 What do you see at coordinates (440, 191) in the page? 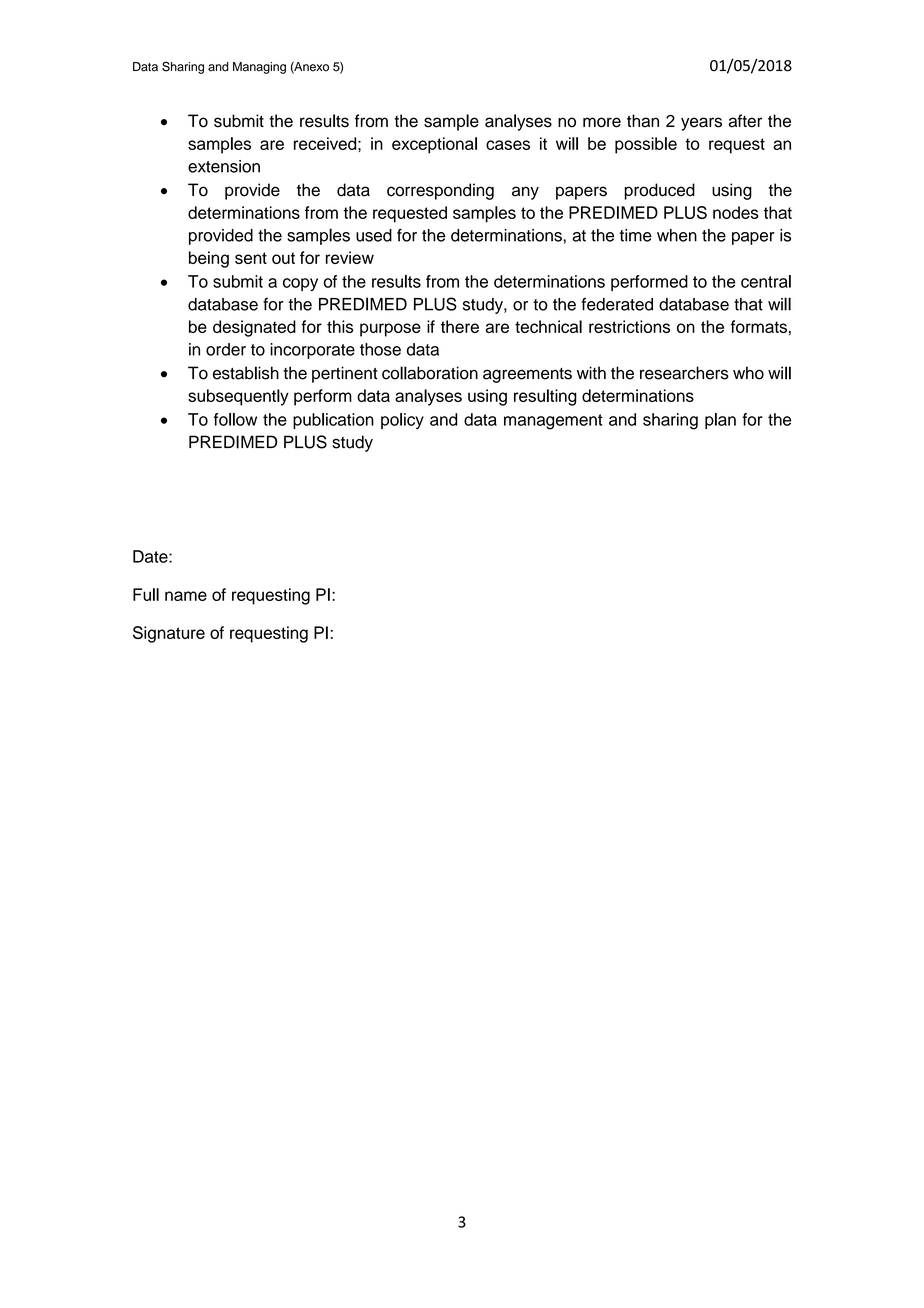
I see `corresponding` at bounding box center [440, 191].
